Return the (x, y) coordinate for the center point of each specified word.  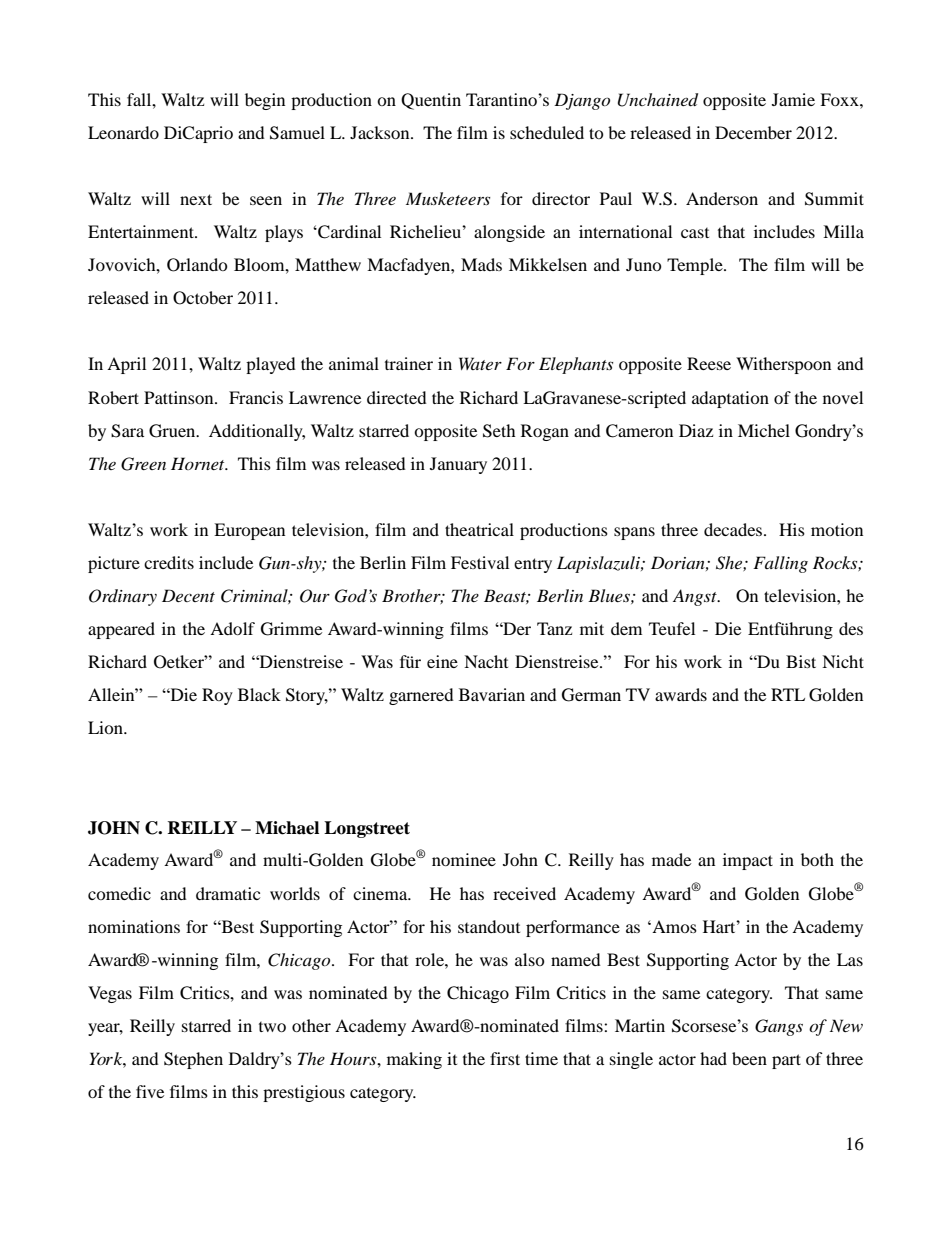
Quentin (431, 101)
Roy (217, 696)
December (753, 132)
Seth (499, 431)
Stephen (193, 1060)
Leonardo (123, 132)
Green (143, 464)
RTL (788, 694)
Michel (764, 430)
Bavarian (492, 694)
